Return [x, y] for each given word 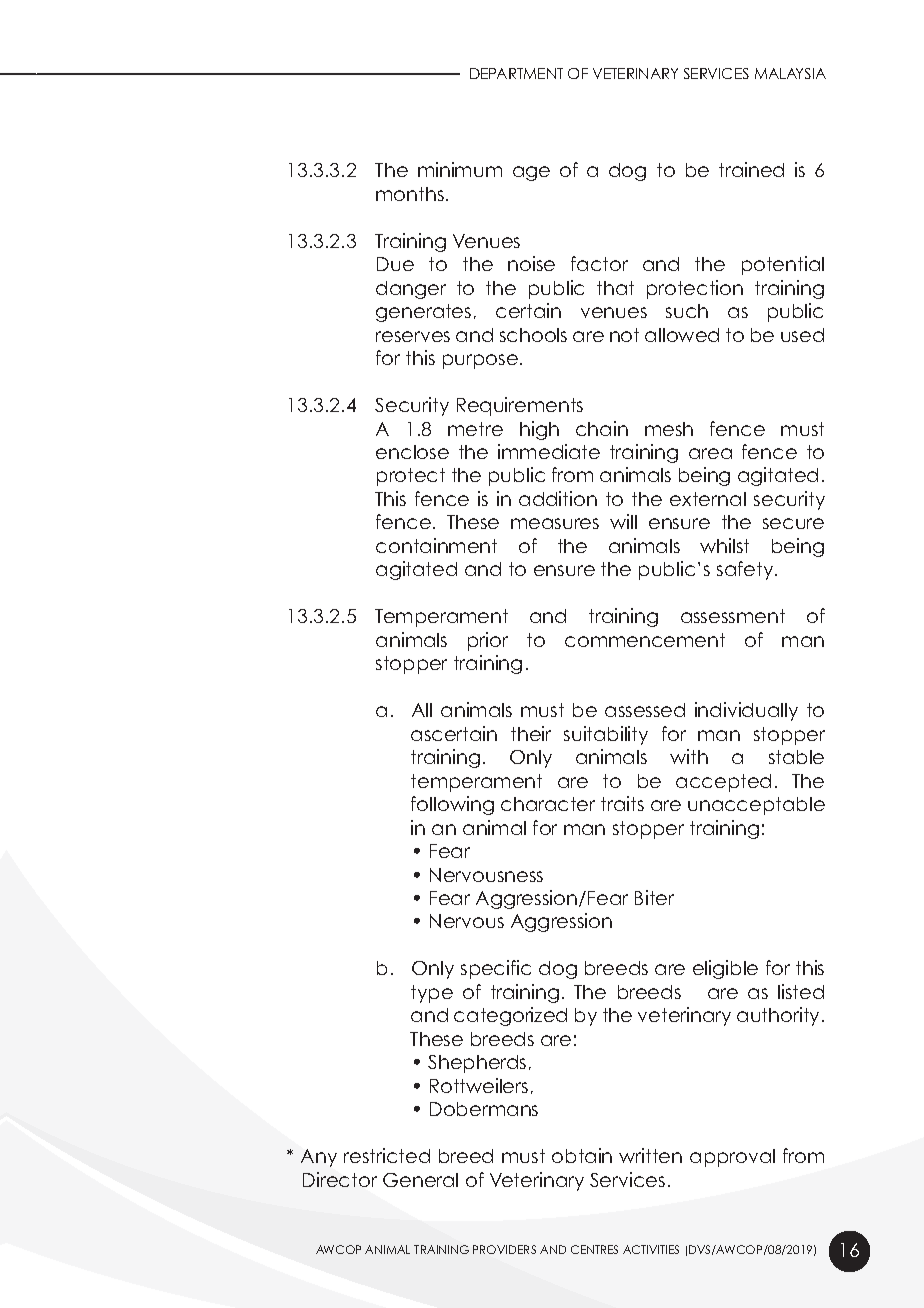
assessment [733, 616]
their [531, 733]
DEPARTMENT [516, 73]
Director [340, 1179]
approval [732, 1158]
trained [751, 169]
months [410, 194]
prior [488, 641]
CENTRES [594, 1249]
